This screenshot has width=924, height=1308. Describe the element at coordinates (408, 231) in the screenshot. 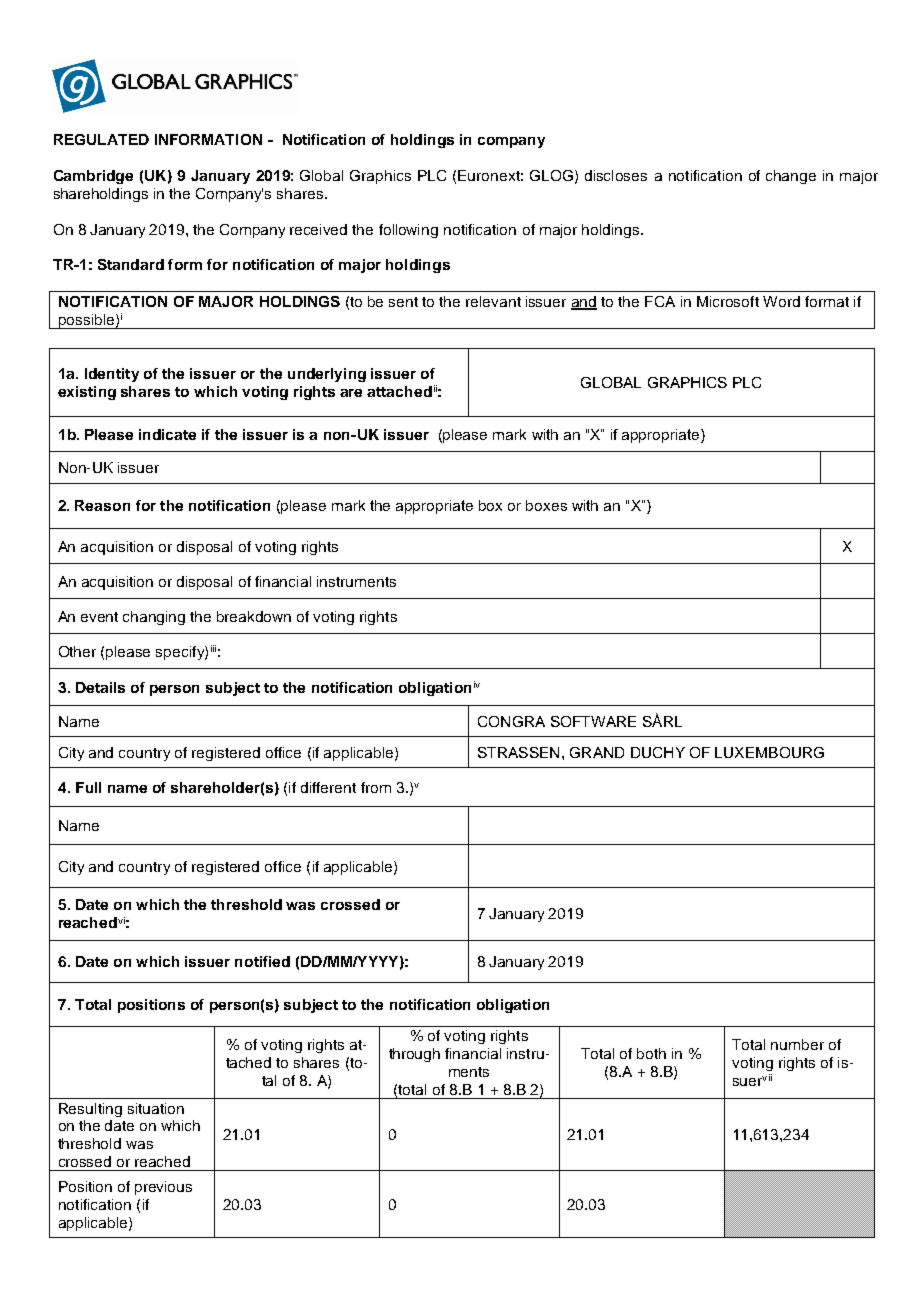

I see `following` at that location.
